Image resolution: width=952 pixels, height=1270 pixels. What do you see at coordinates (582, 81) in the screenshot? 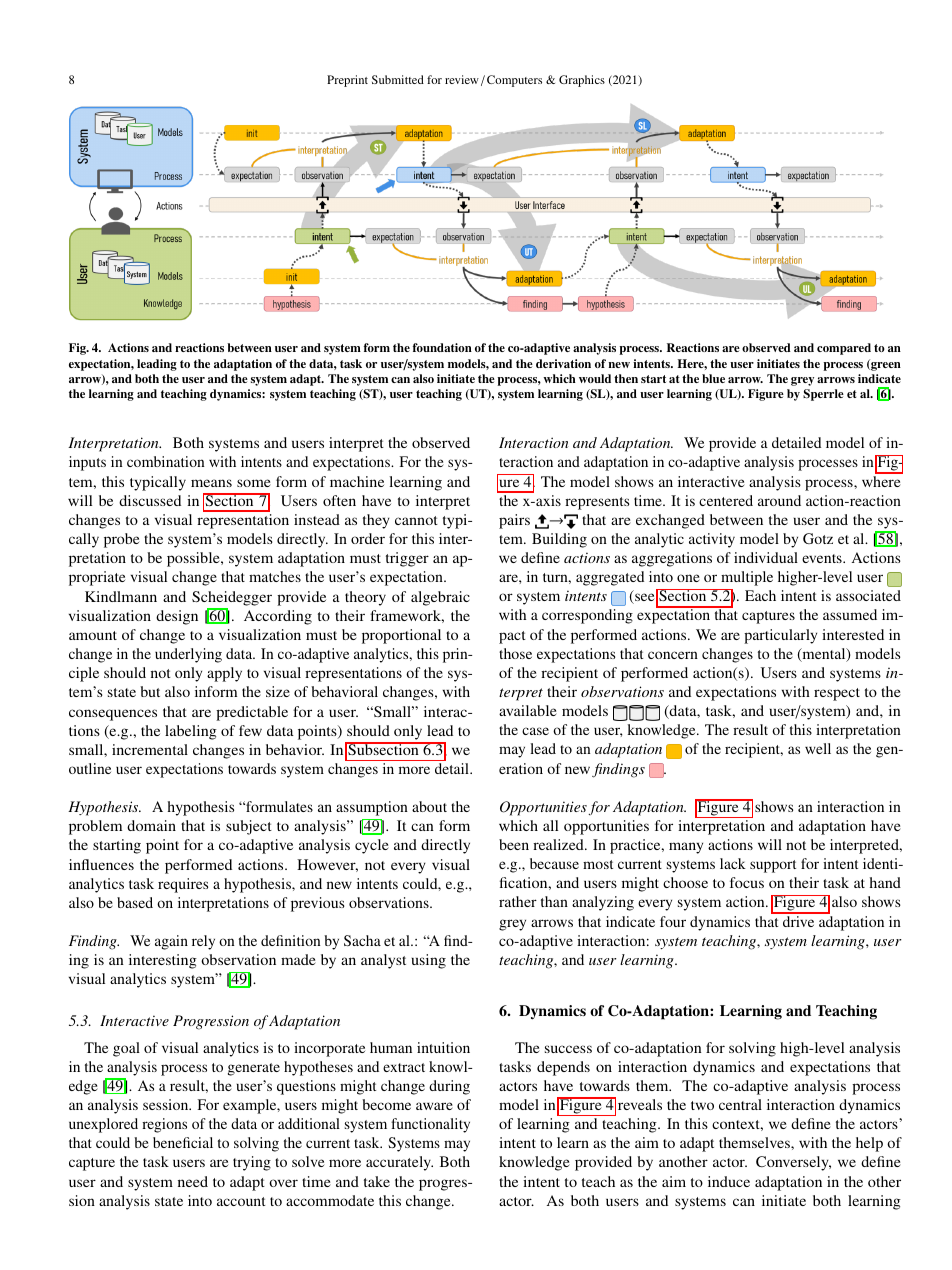
I see `Graphics` at bounding box center [582, 81].
